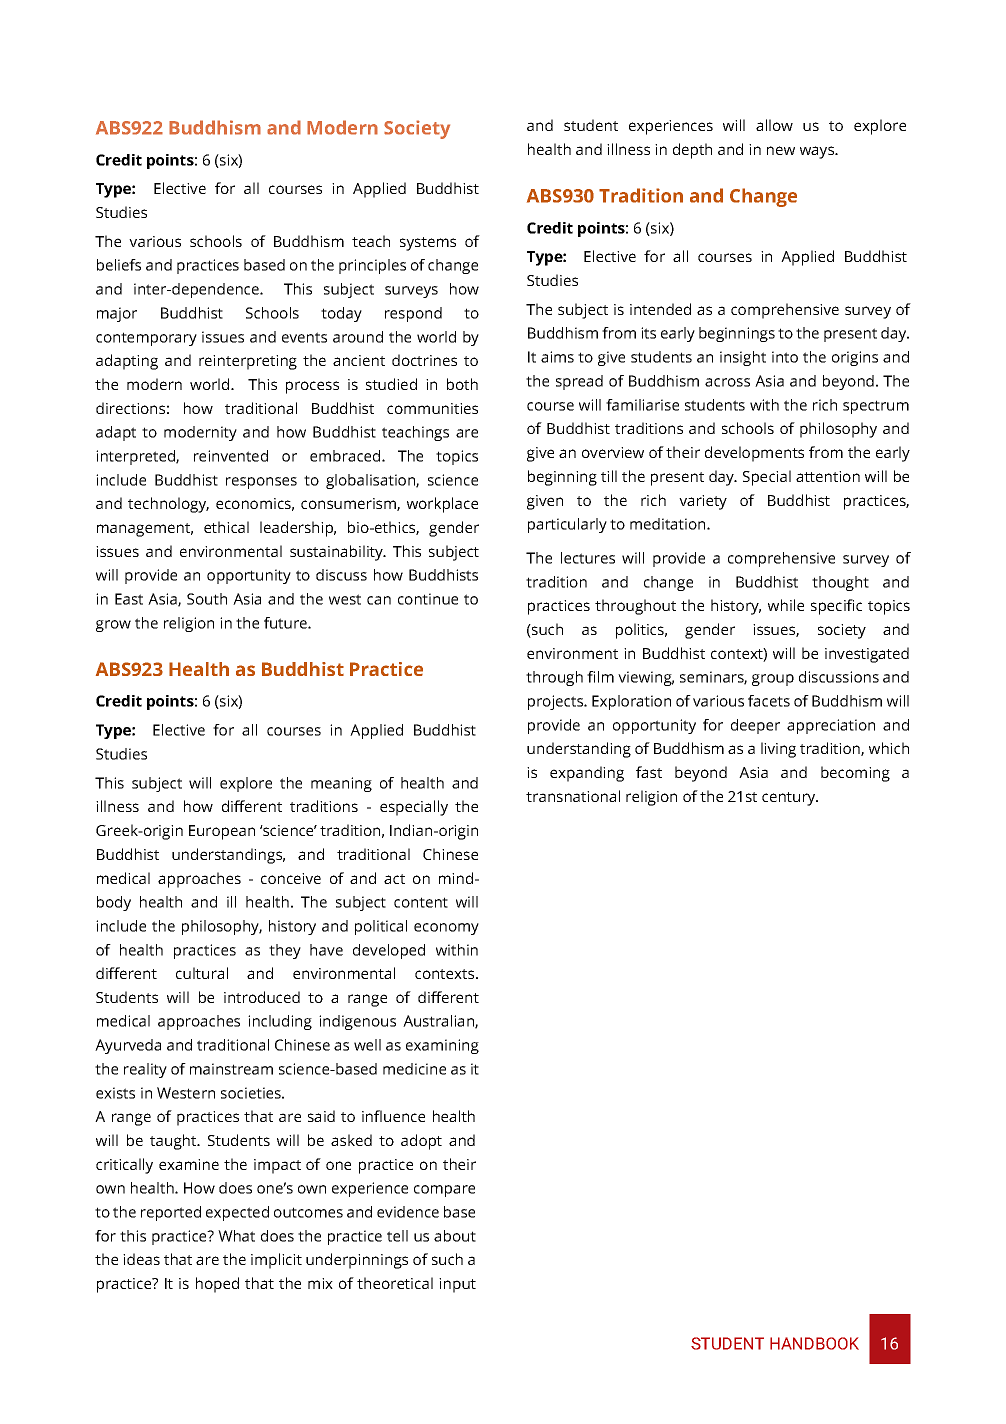 This screenshot has width=1006, height=1424. What do you see at coordinates (567, 525) in the screenshot?
I see `particularly` at bounding box center [567, 525].
